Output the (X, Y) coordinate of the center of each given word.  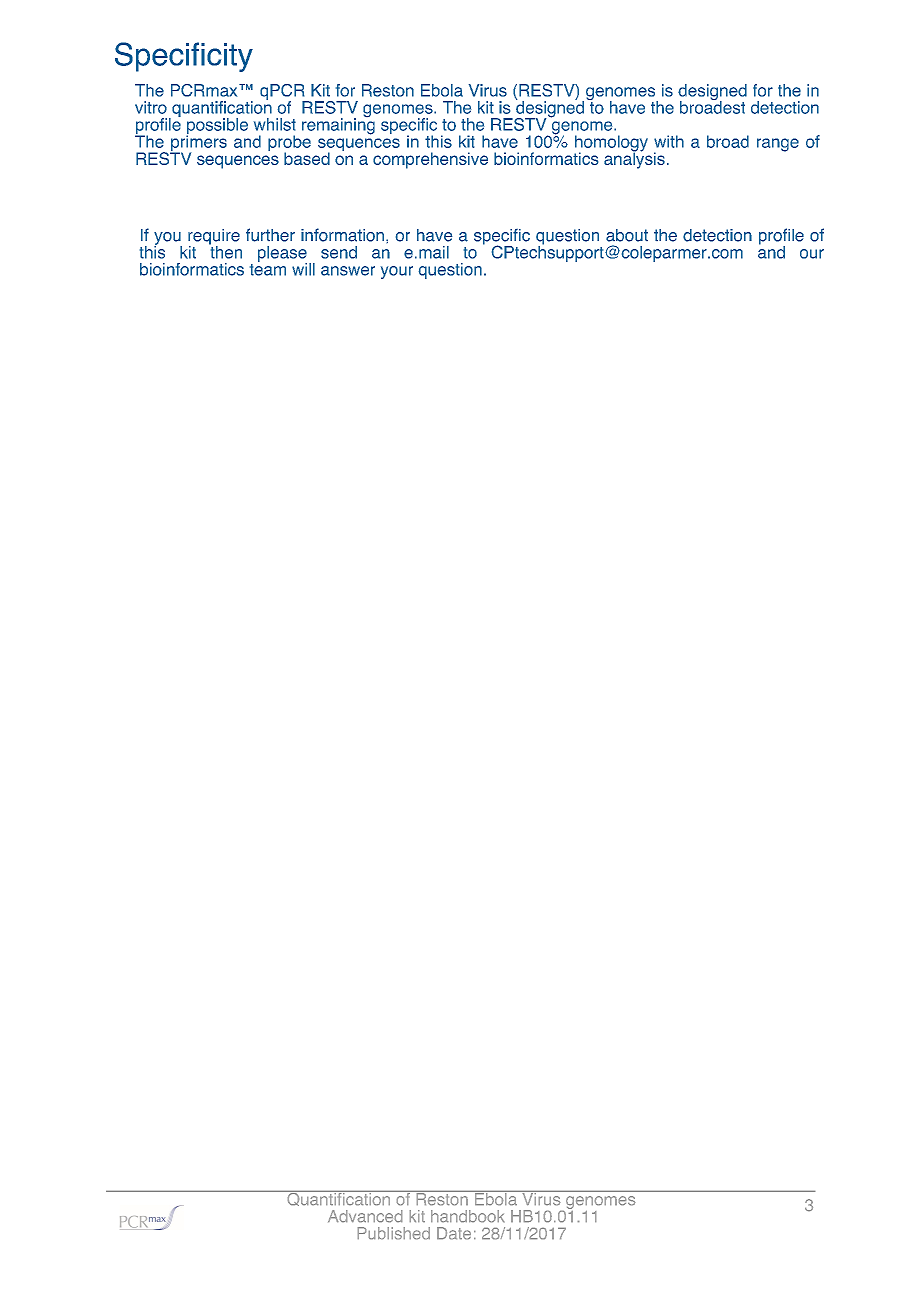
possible (217, 127)
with (669, 141)
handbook (468, 1216)
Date (454, 1233)
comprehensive (430, 160)
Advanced (365, 1216)
